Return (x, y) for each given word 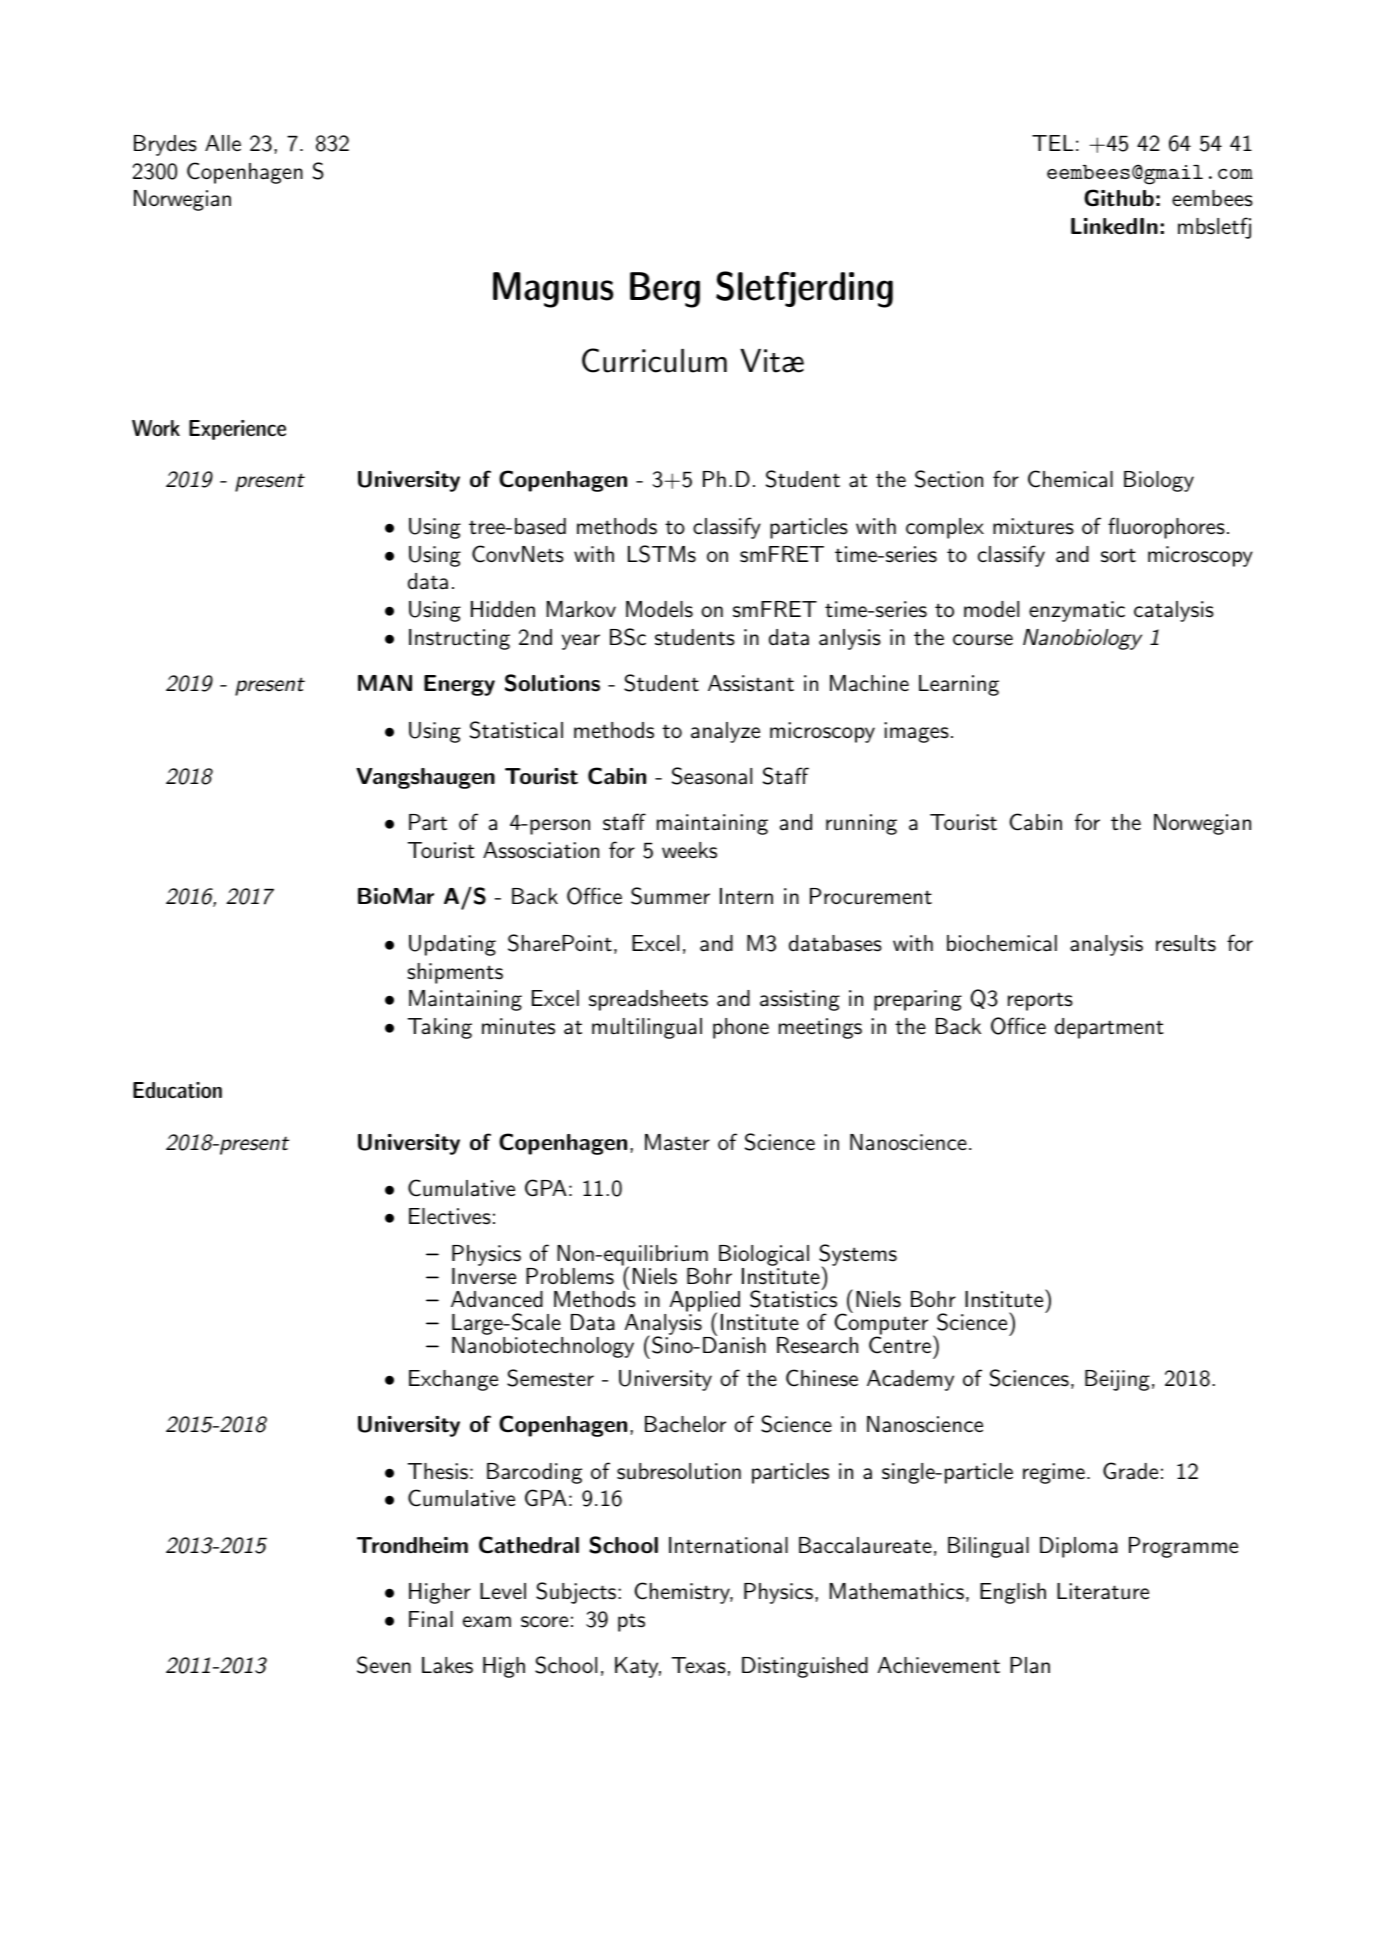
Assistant (751, 683)
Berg (665, 290)
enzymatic (1077, 611)
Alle (223, 143)
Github (1119, 198)
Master (677, 1142)
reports (1040, 1002)
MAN (385, 683)
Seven (384, 1665)
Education (177, 1090)
